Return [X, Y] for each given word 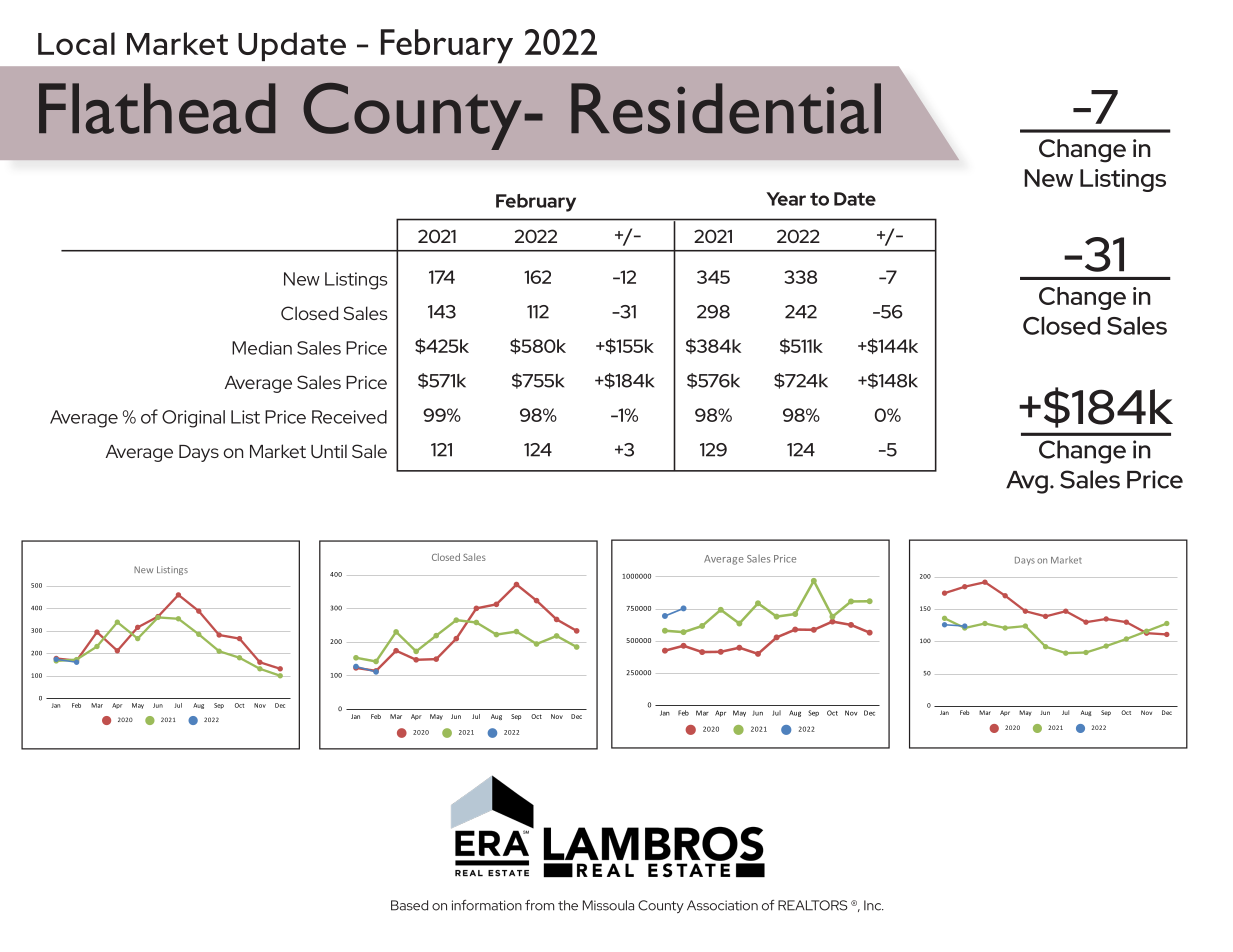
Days [199, 453]
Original [193, 419]
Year [786, 199]
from [539, 905]
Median [262, 348]
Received [349, 417]
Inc [874, 905]
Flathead [157, 108]
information [487, 905]
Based [409, 905]
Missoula [608, 905]
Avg [1027, 482]
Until [329, 451]
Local [76, 43]
